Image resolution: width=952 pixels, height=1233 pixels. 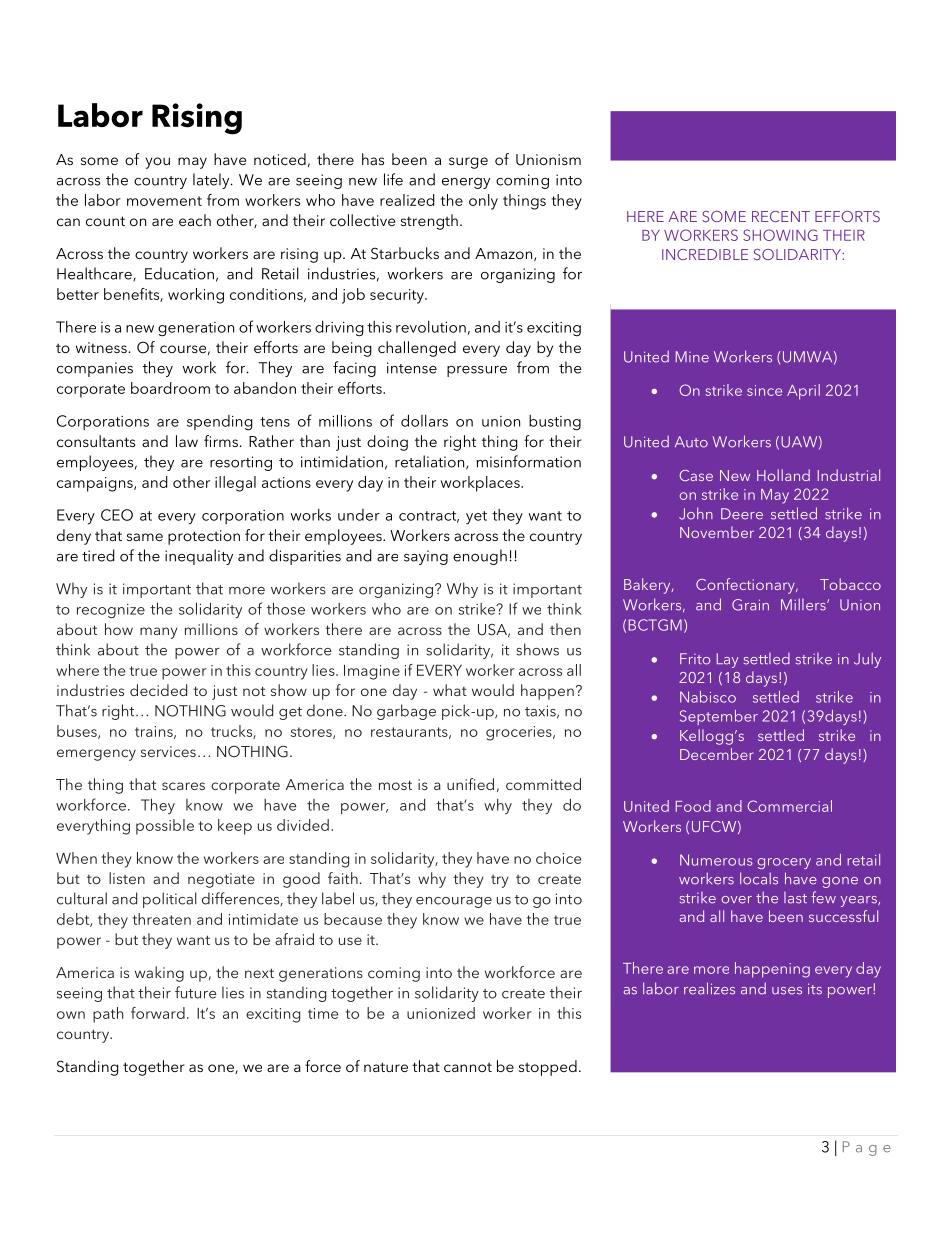 What do you see at coordinates (158, 1013) in the page?
I see `forward` at bounding box center [158, 1013].
